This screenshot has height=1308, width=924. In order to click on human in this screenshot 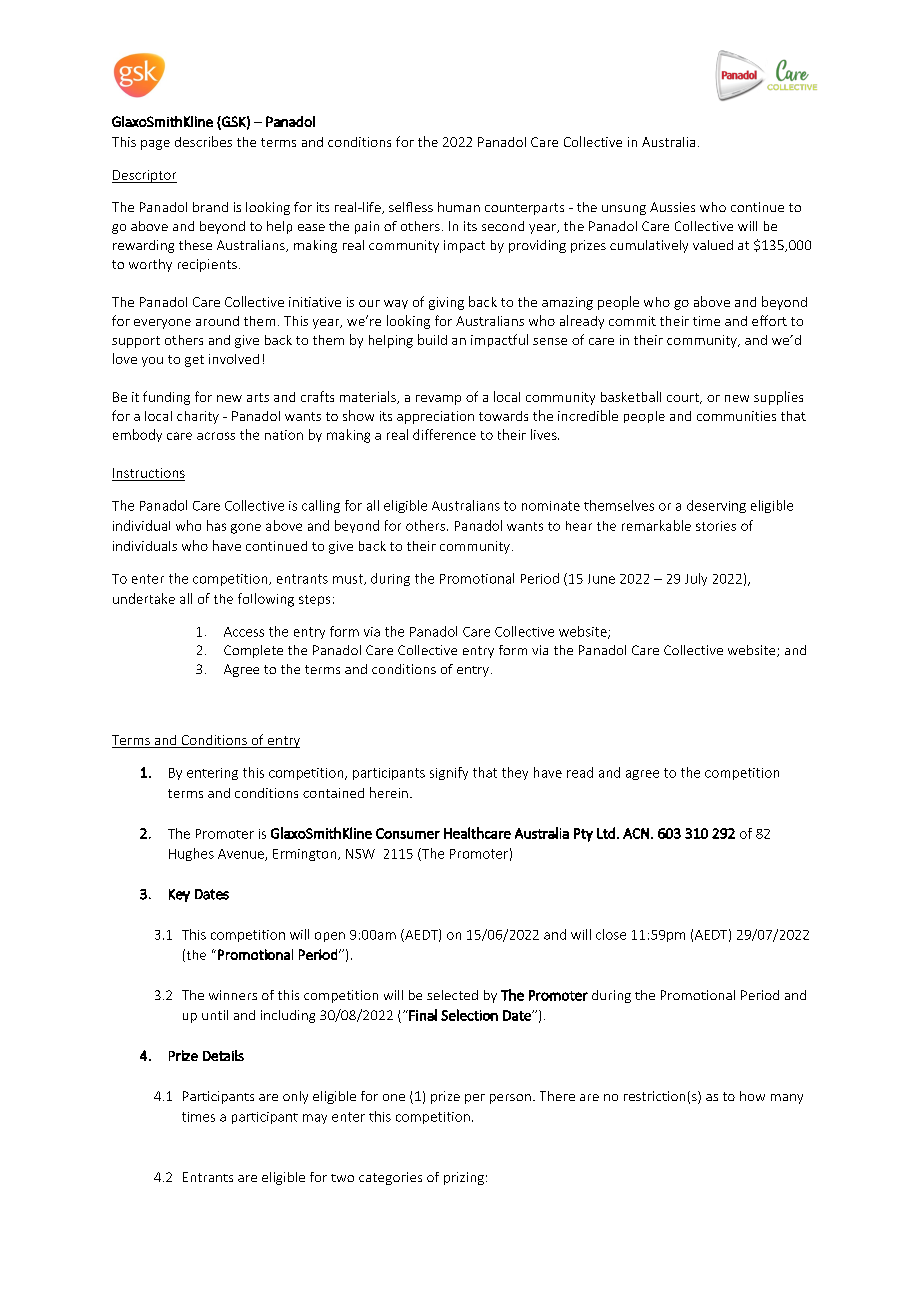, I will do `click(459, 207)`.
